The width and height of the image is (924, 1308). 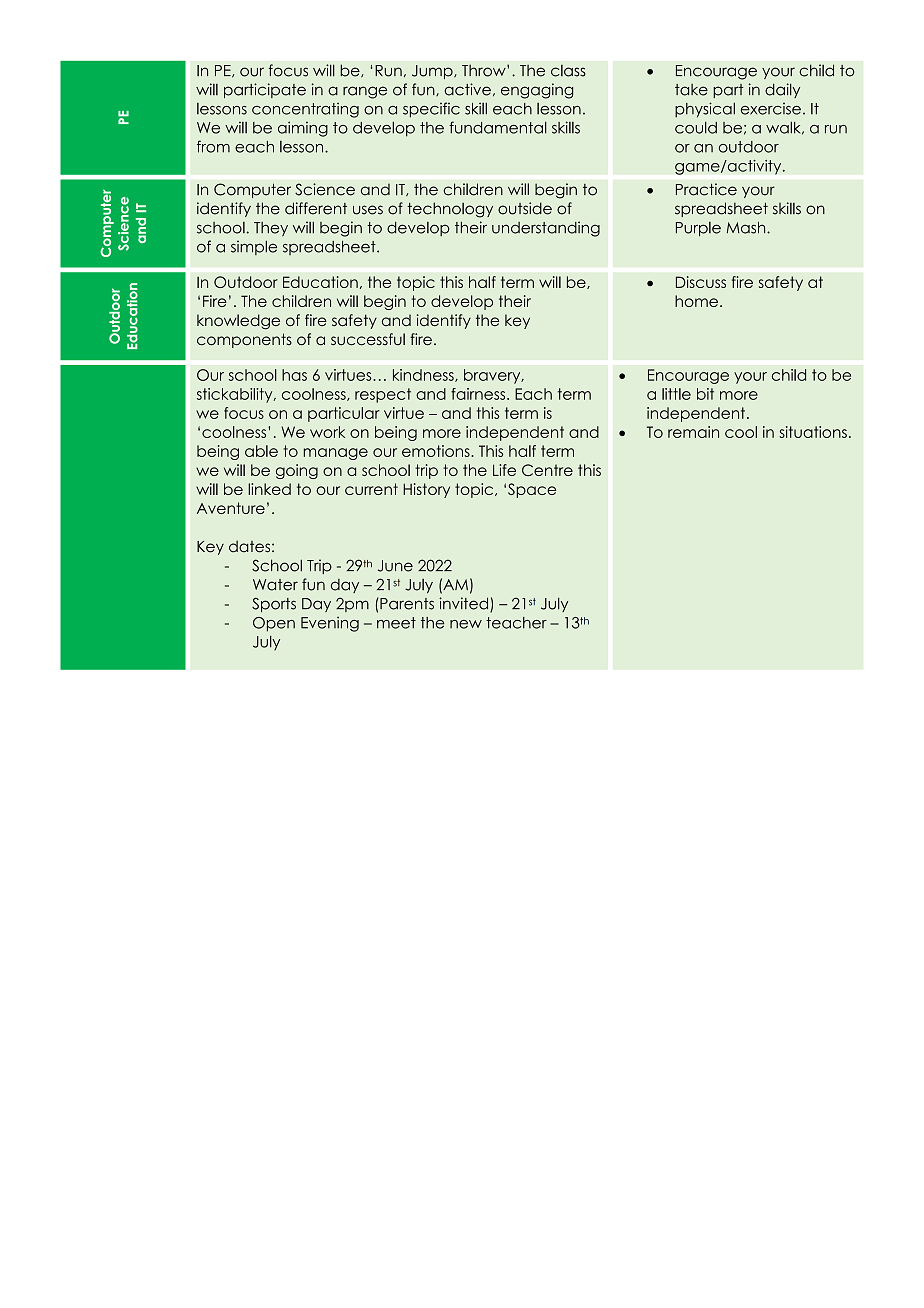 I want to click on Sports, so click(x=274, y=604).
